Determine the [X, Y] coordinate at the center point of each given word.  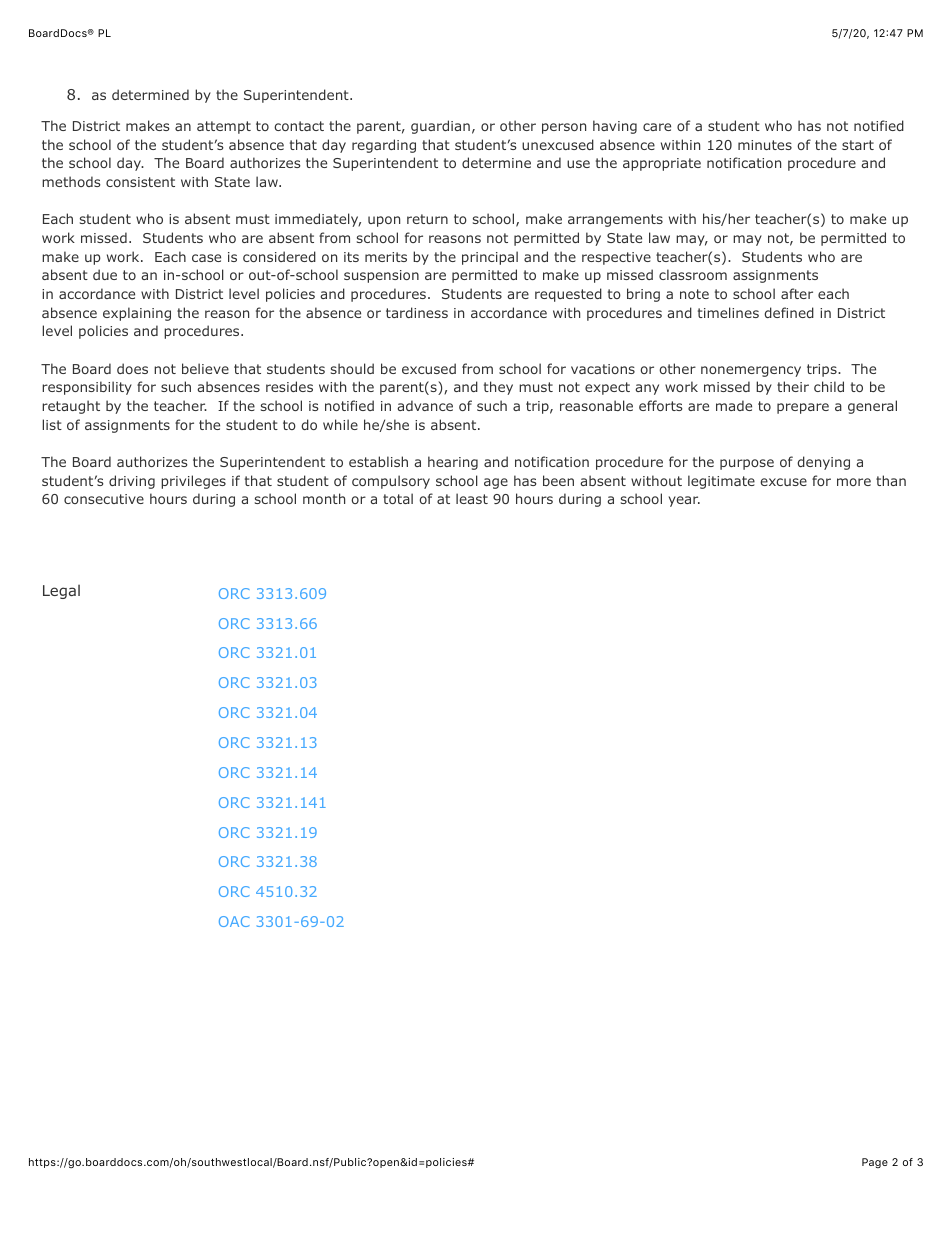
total [398, 498]
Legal [61, 591]
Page [875, 1163]
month [324, 498]
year [684, 501]
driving [132, 482]
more [854, 482]
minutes [765, 145]
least [472, 498]
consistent [140, 182]
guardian [440, 127]
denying [823, 463]
